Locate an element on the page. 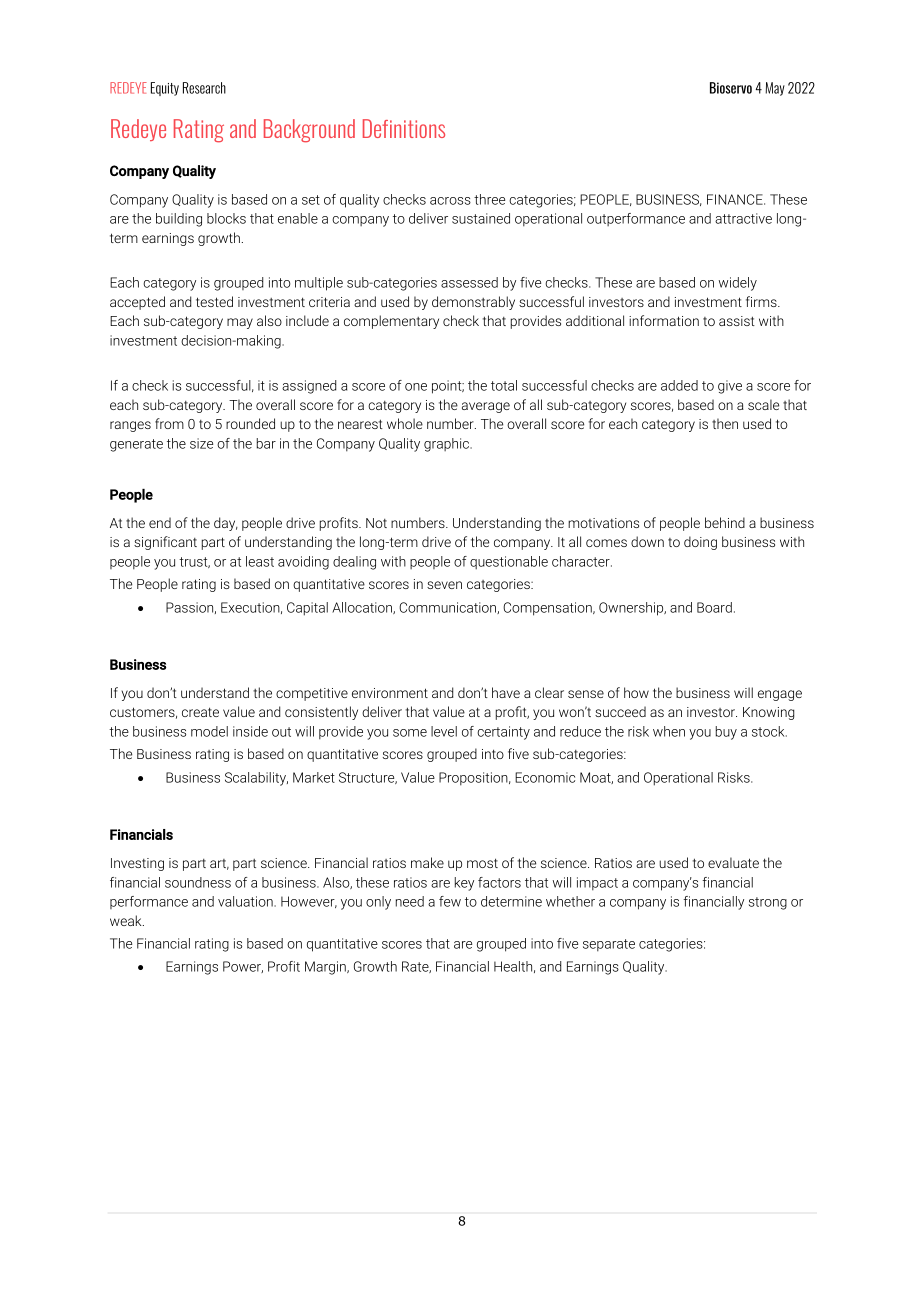 The width and height of the page is (924, 1308). strong is located at coordinates (768, 903).
